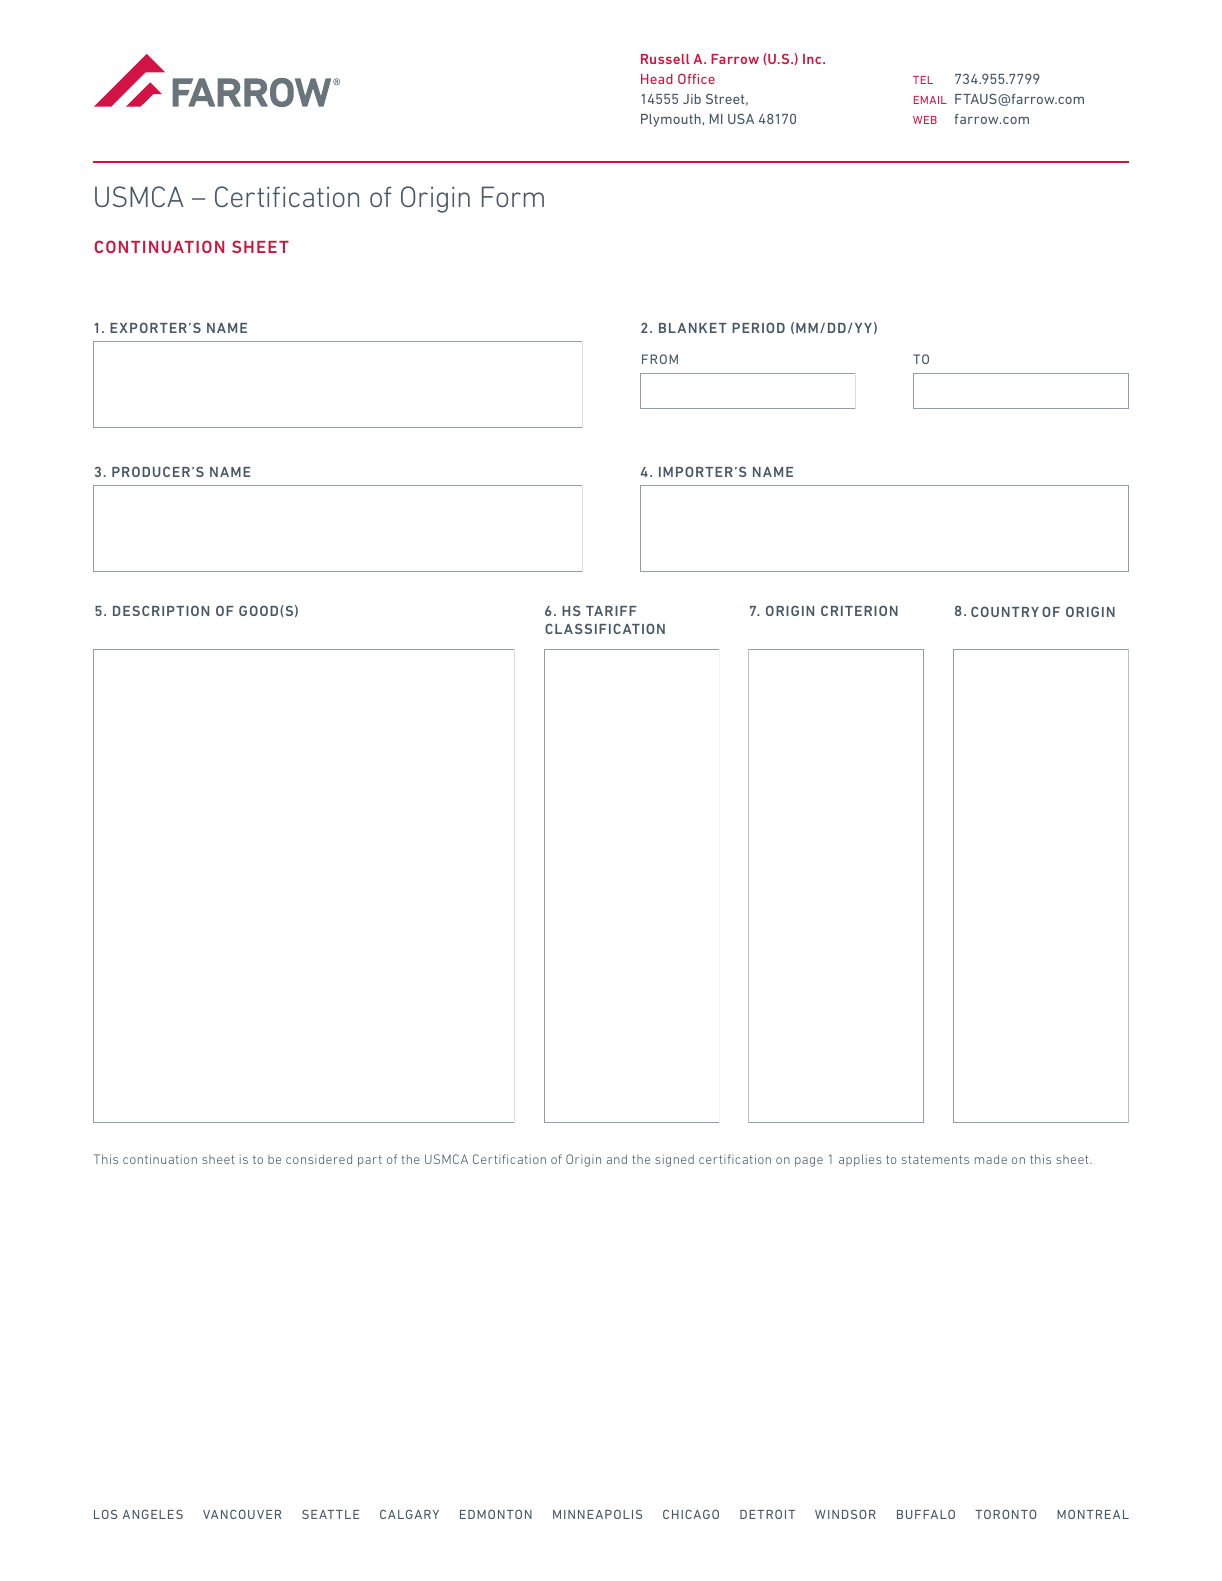 The image size is (1222, 1581). I want to click on considered, so click(319, 1159).
